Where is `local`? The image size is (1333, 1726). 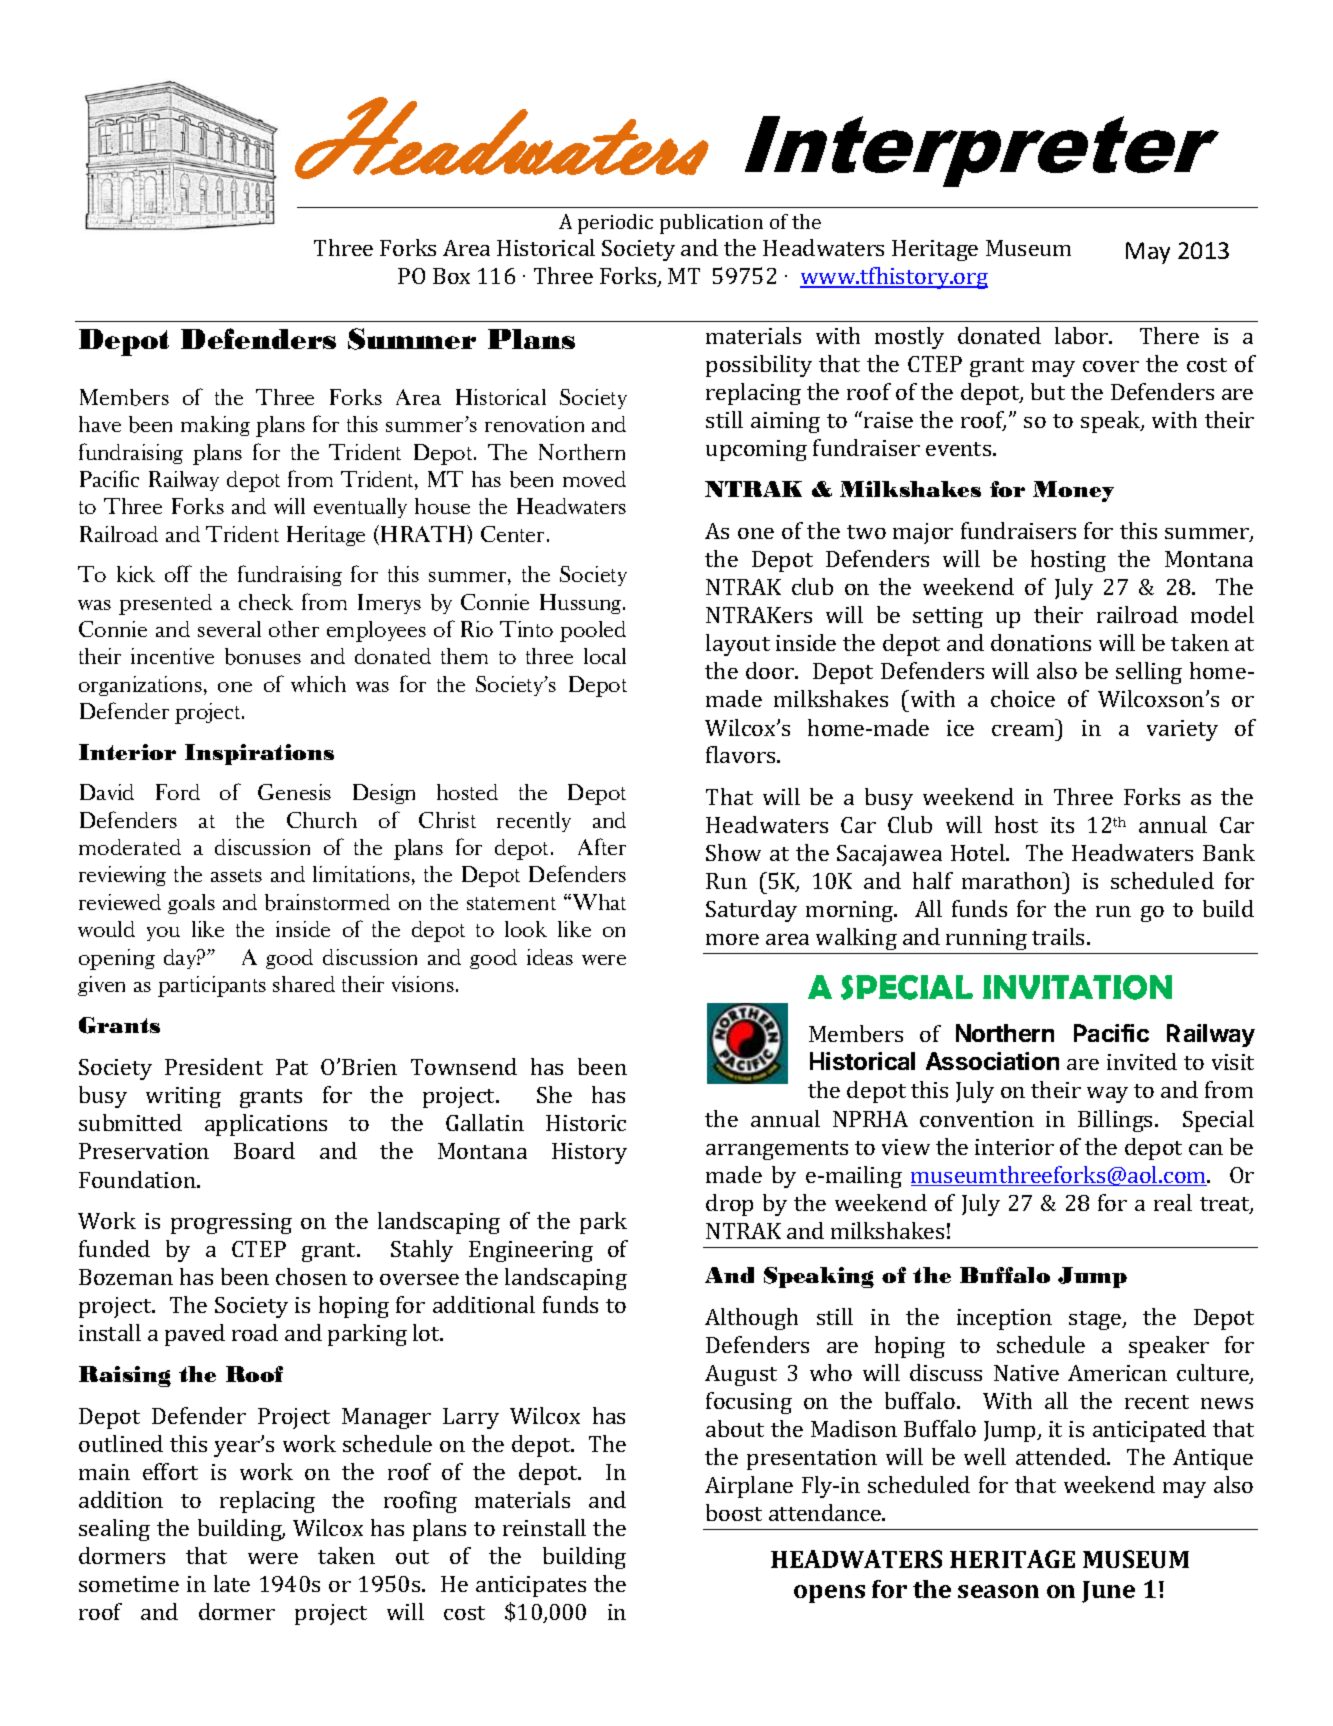
local is located at coordinates (605, 656).
